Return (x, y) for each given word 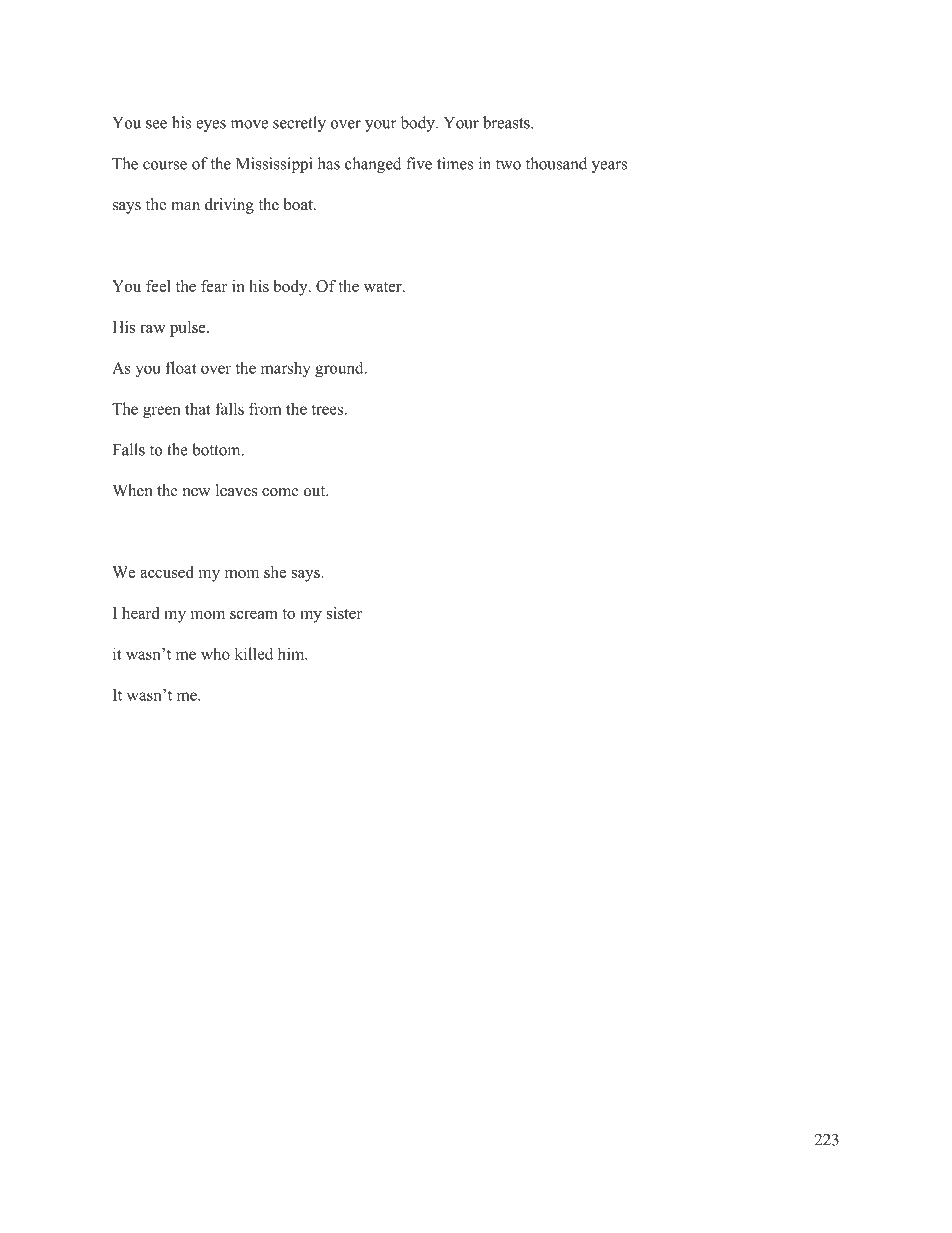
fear (214, 286)
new (197, 492)
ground (340, 370)
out (315, 491)
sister (344, 613)
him (292, 653)
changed (373, 165)
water (383, 287)
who (215, 653)
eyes (211, 126)
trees (328, 409)
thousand (556, 163)
